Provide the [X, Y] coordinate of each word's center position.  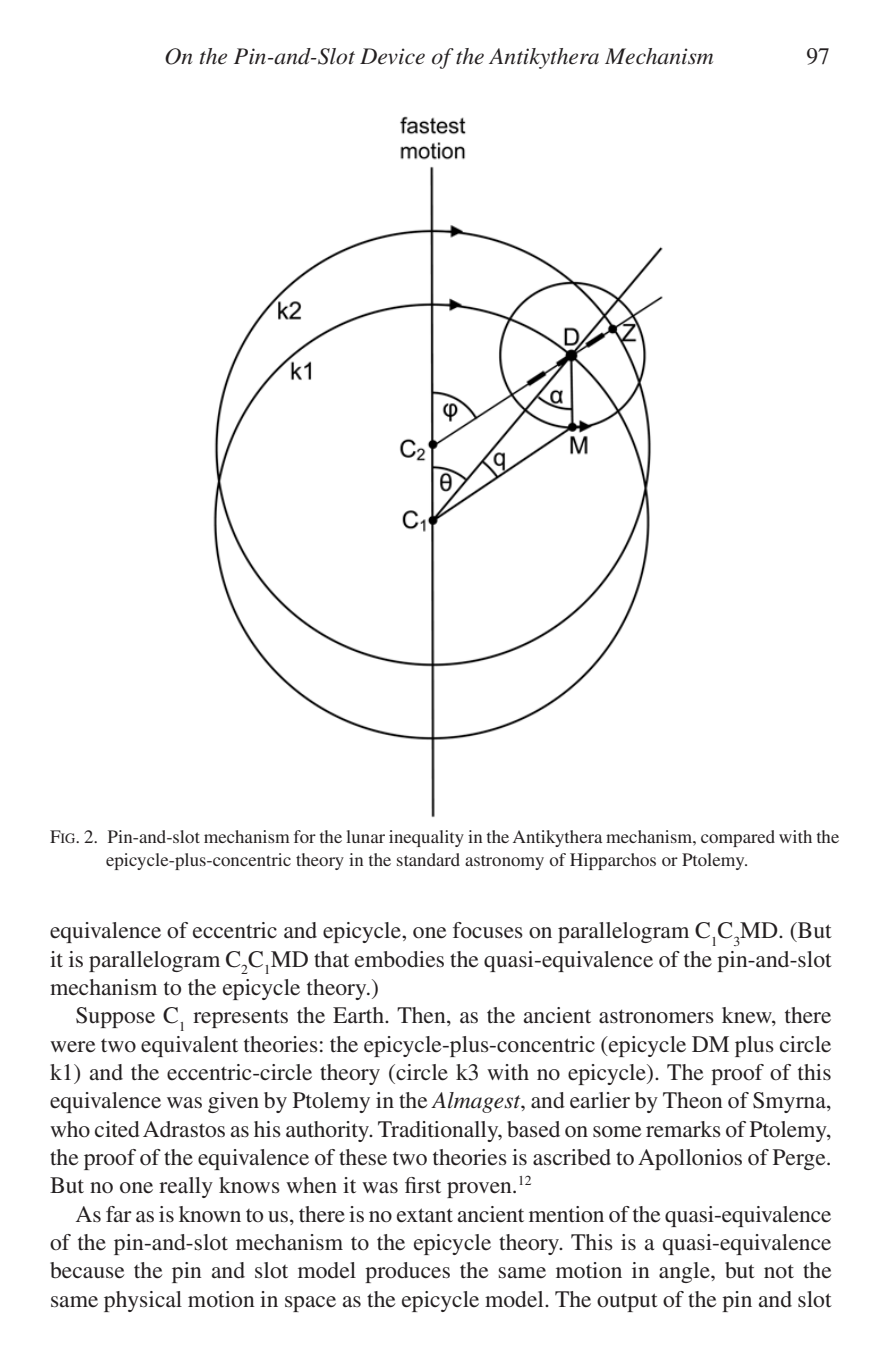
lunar [365, 836]
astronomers [656, 1016]
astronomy [504, 862]
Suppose [115, 1017]
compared [738, 838]
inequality [426, 838]
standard [428, 859]
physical [143, 1301]
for [305, 836]
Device [392, 56]
